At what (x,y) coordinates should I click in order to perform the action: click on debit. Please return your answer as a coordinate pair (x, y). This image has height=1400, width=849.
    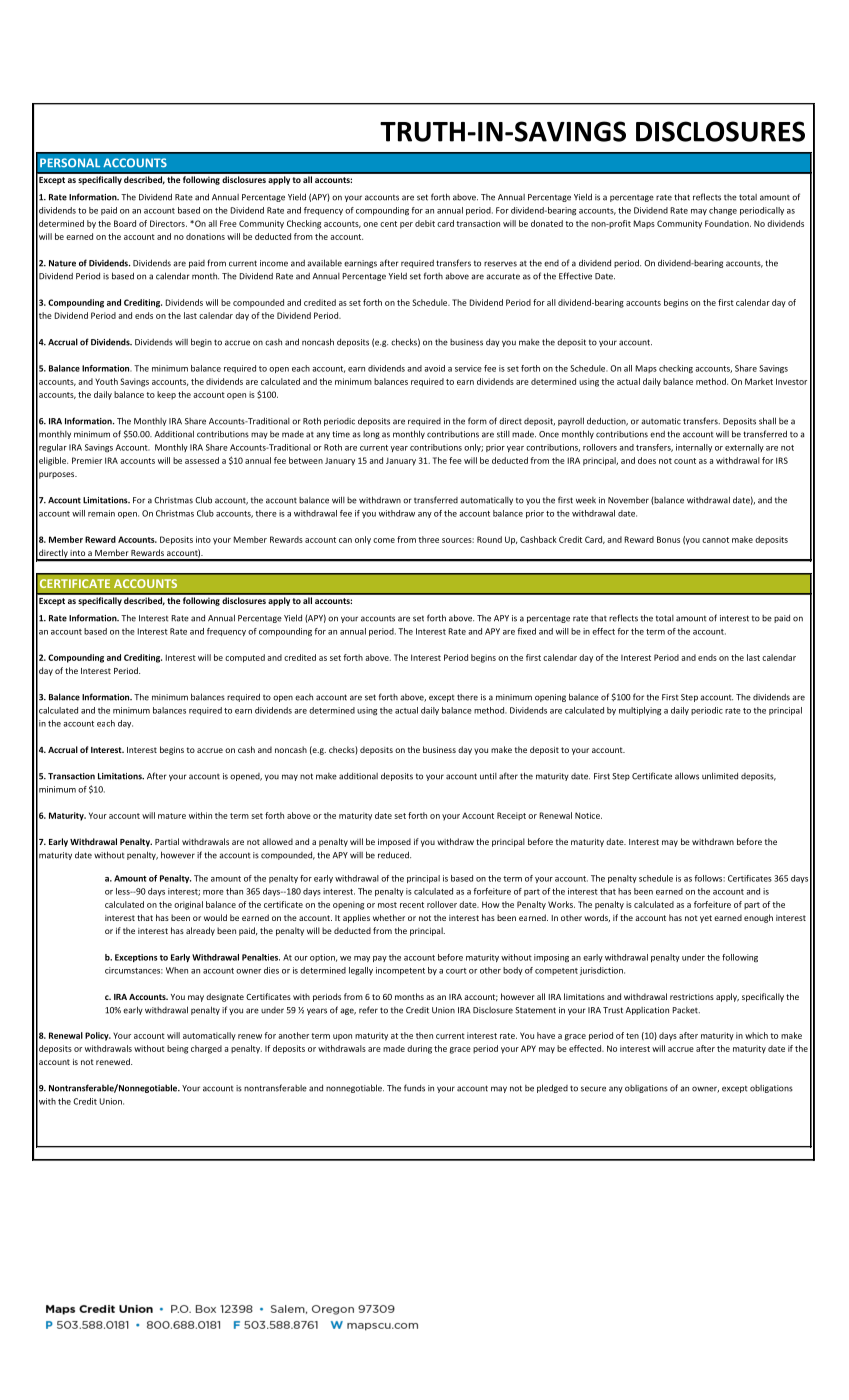
    Looking at the image, I should click on (425, 223).
